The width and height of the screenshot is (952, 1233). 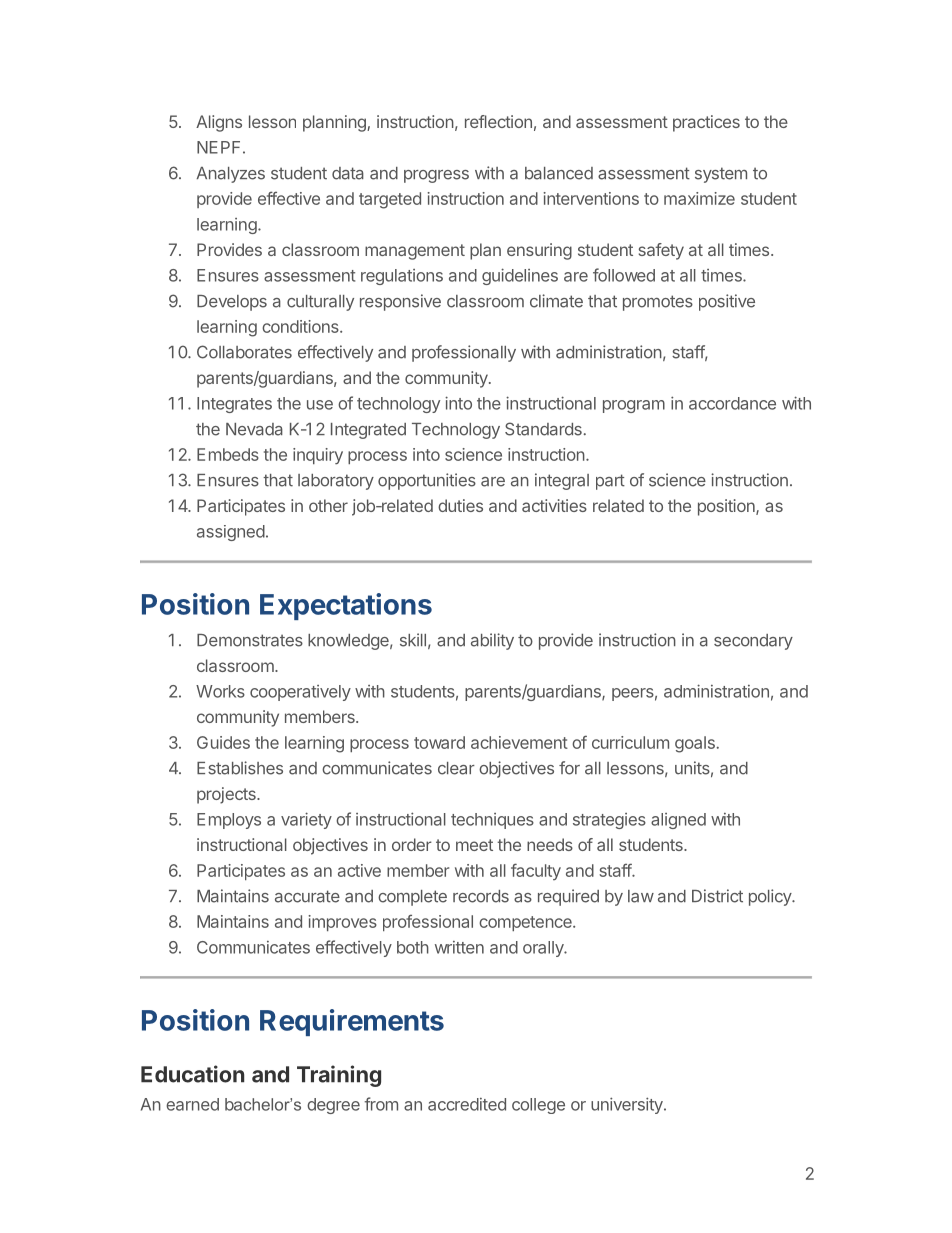 What do you see at coordinates (695, 744) in the screenshot?
I see `goals` at bounding box center [695, 744].
